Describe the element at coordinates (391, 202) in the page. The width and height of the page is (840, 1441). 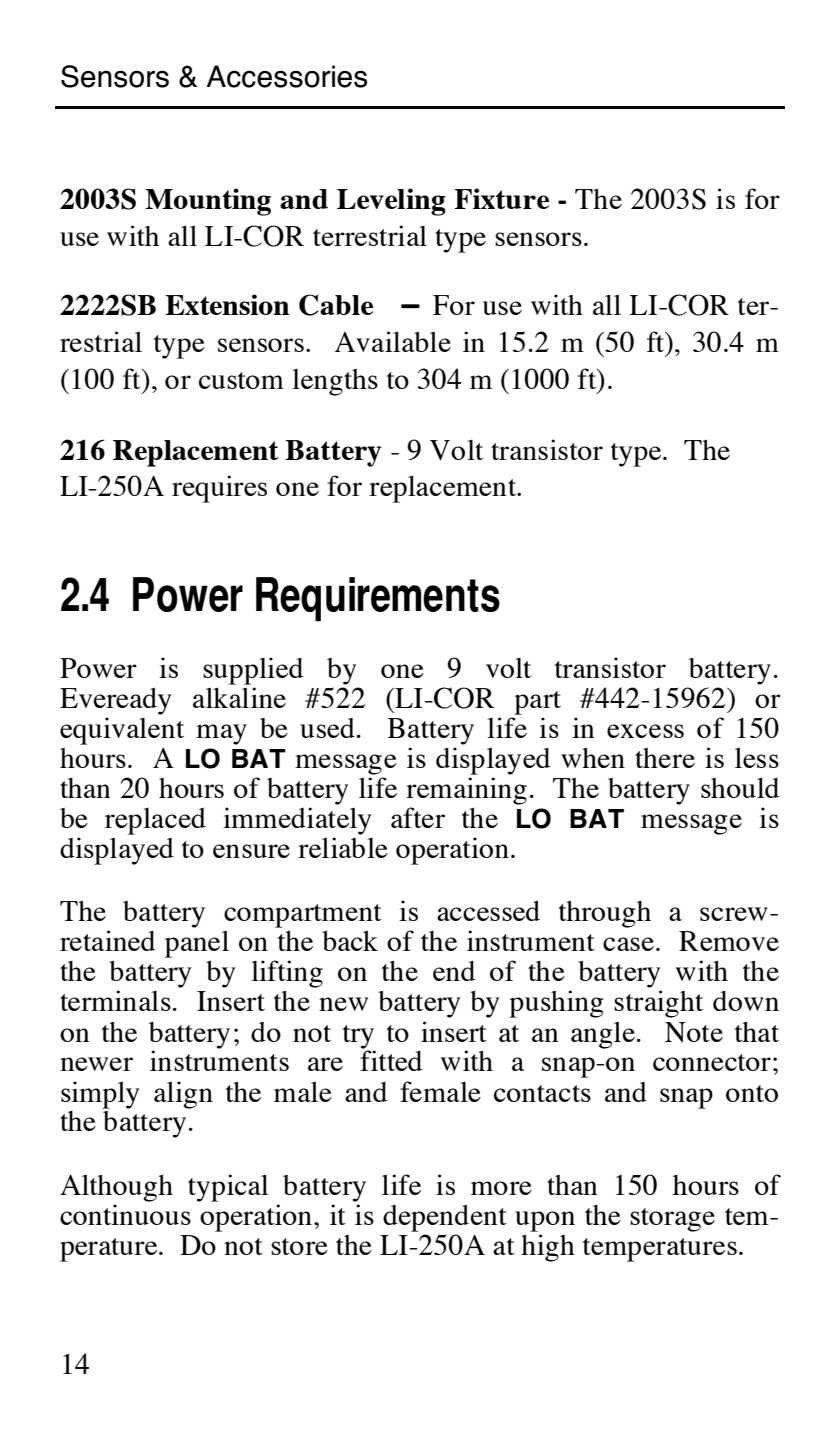
I see `Leveling` at that location.
